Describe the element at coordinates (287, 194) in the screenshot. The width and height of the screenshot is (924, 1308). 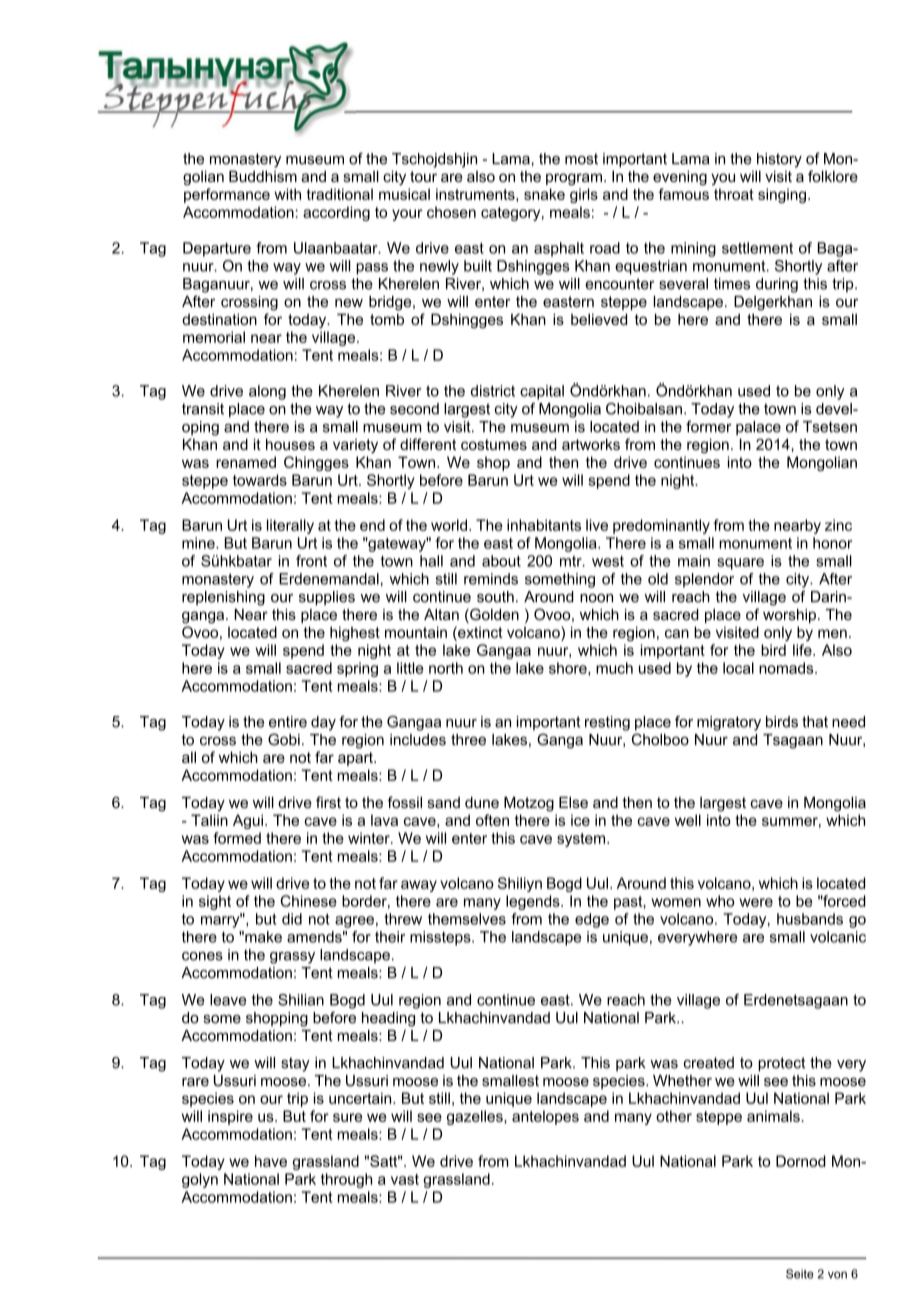
I see `with` at that location.
